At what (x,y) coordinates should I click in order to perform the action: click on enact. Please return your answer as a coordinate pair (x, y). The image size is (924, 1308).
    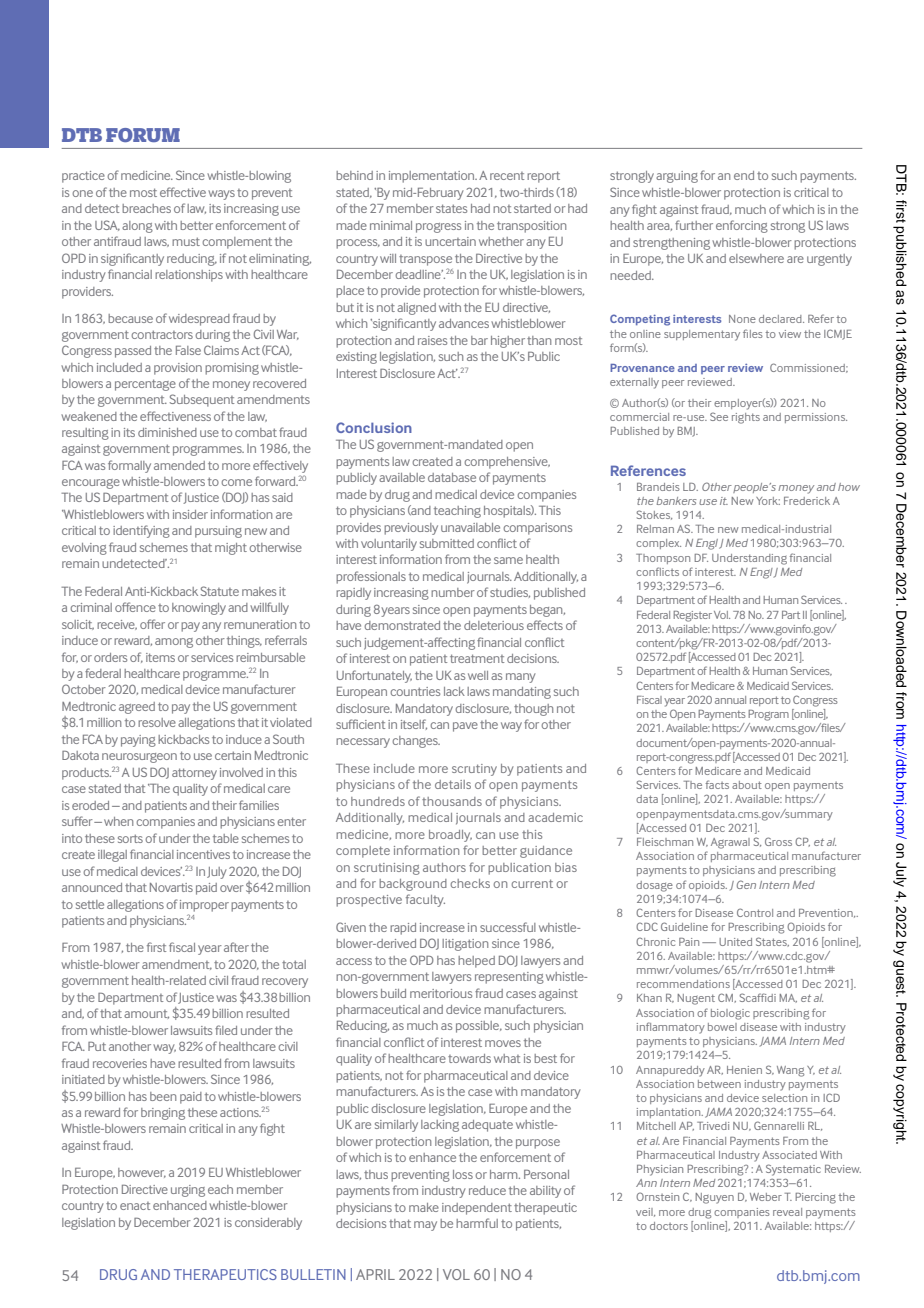
    Looking at the image, I should click on (135, 1206).
